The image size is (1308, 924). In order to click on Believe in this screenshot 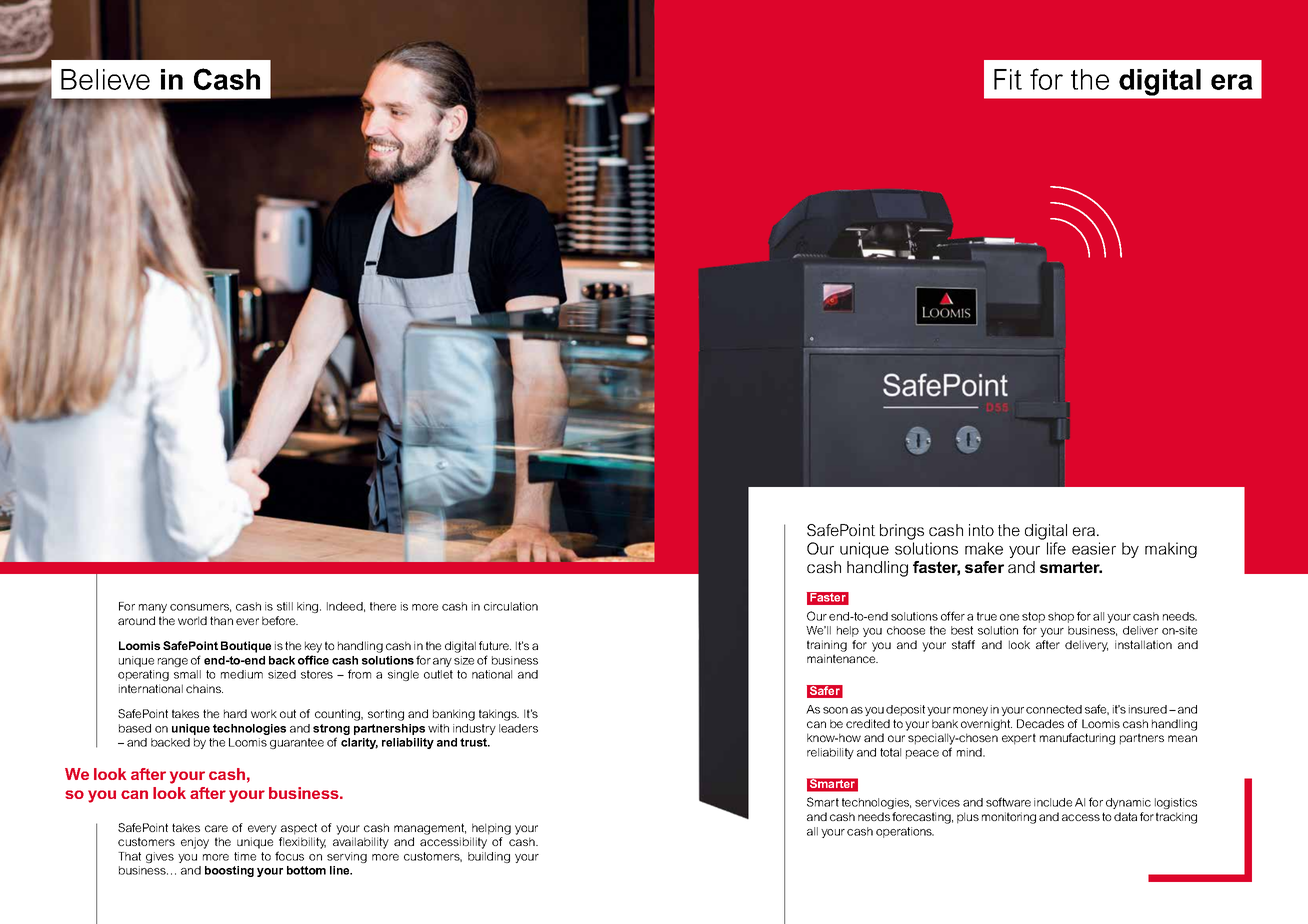, I will do `click(105, 79)`.
